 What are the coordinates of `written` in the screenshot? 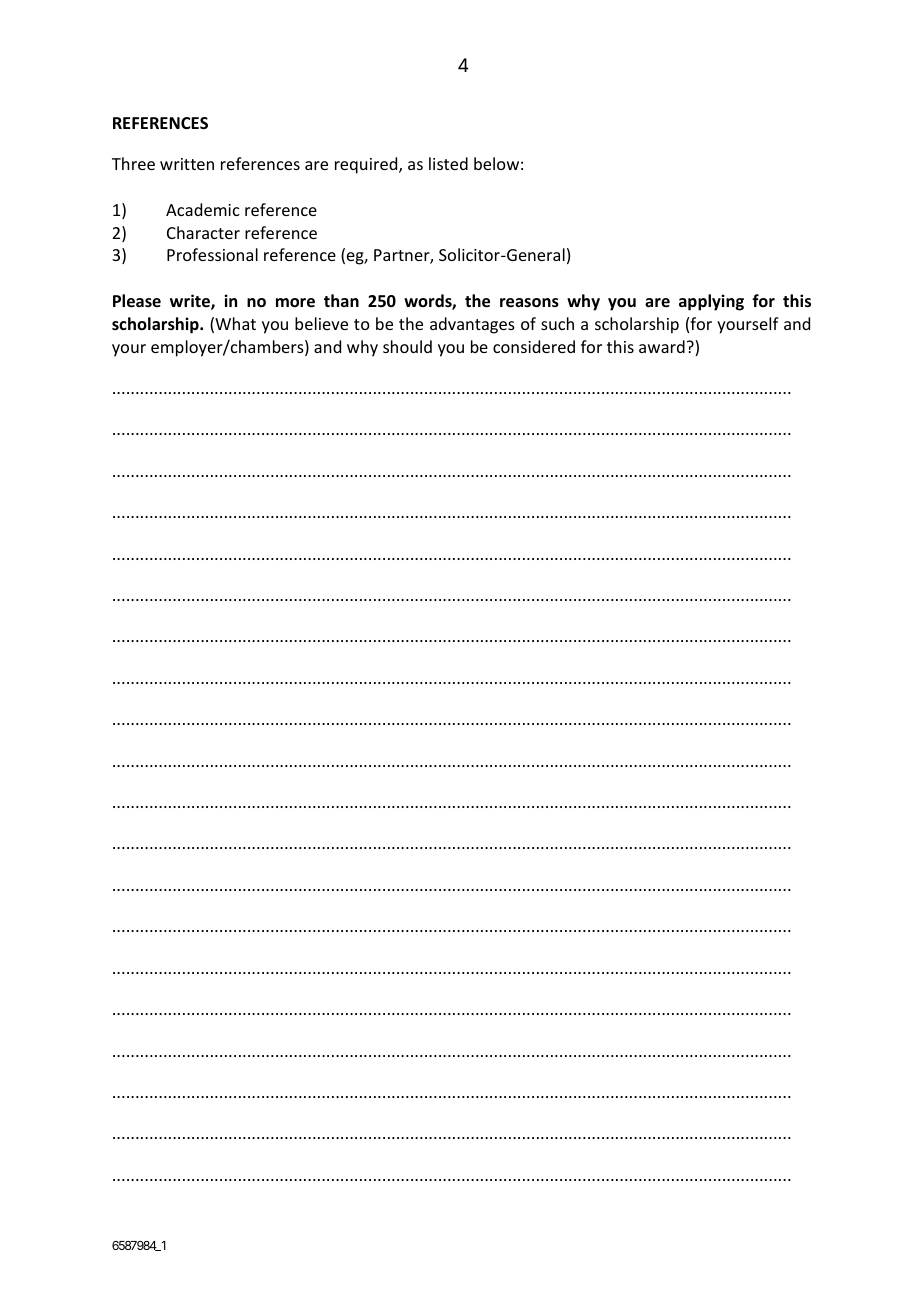 It's located at (187, 164).
